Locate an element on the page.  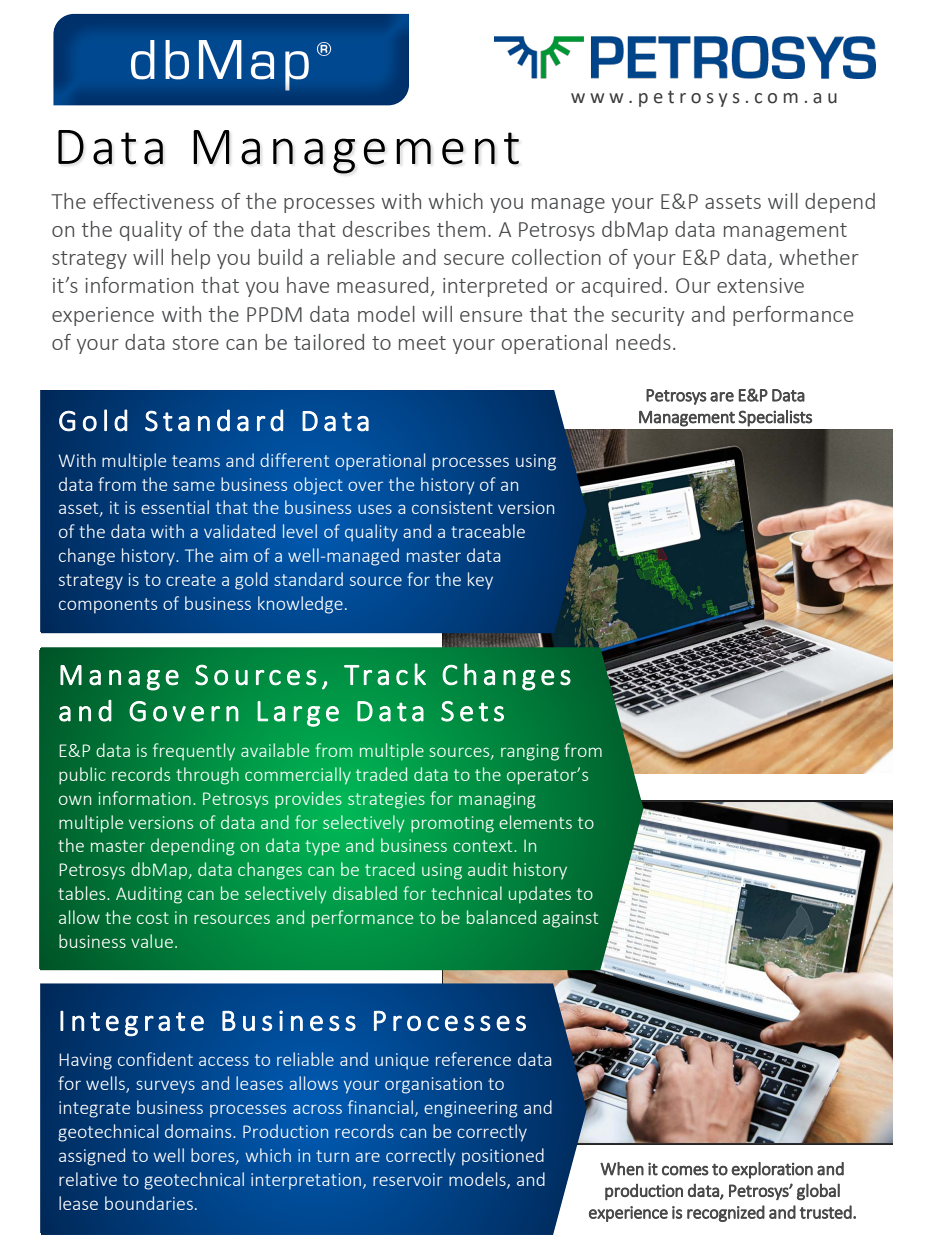
teams is located at coordinates (196, 461).
